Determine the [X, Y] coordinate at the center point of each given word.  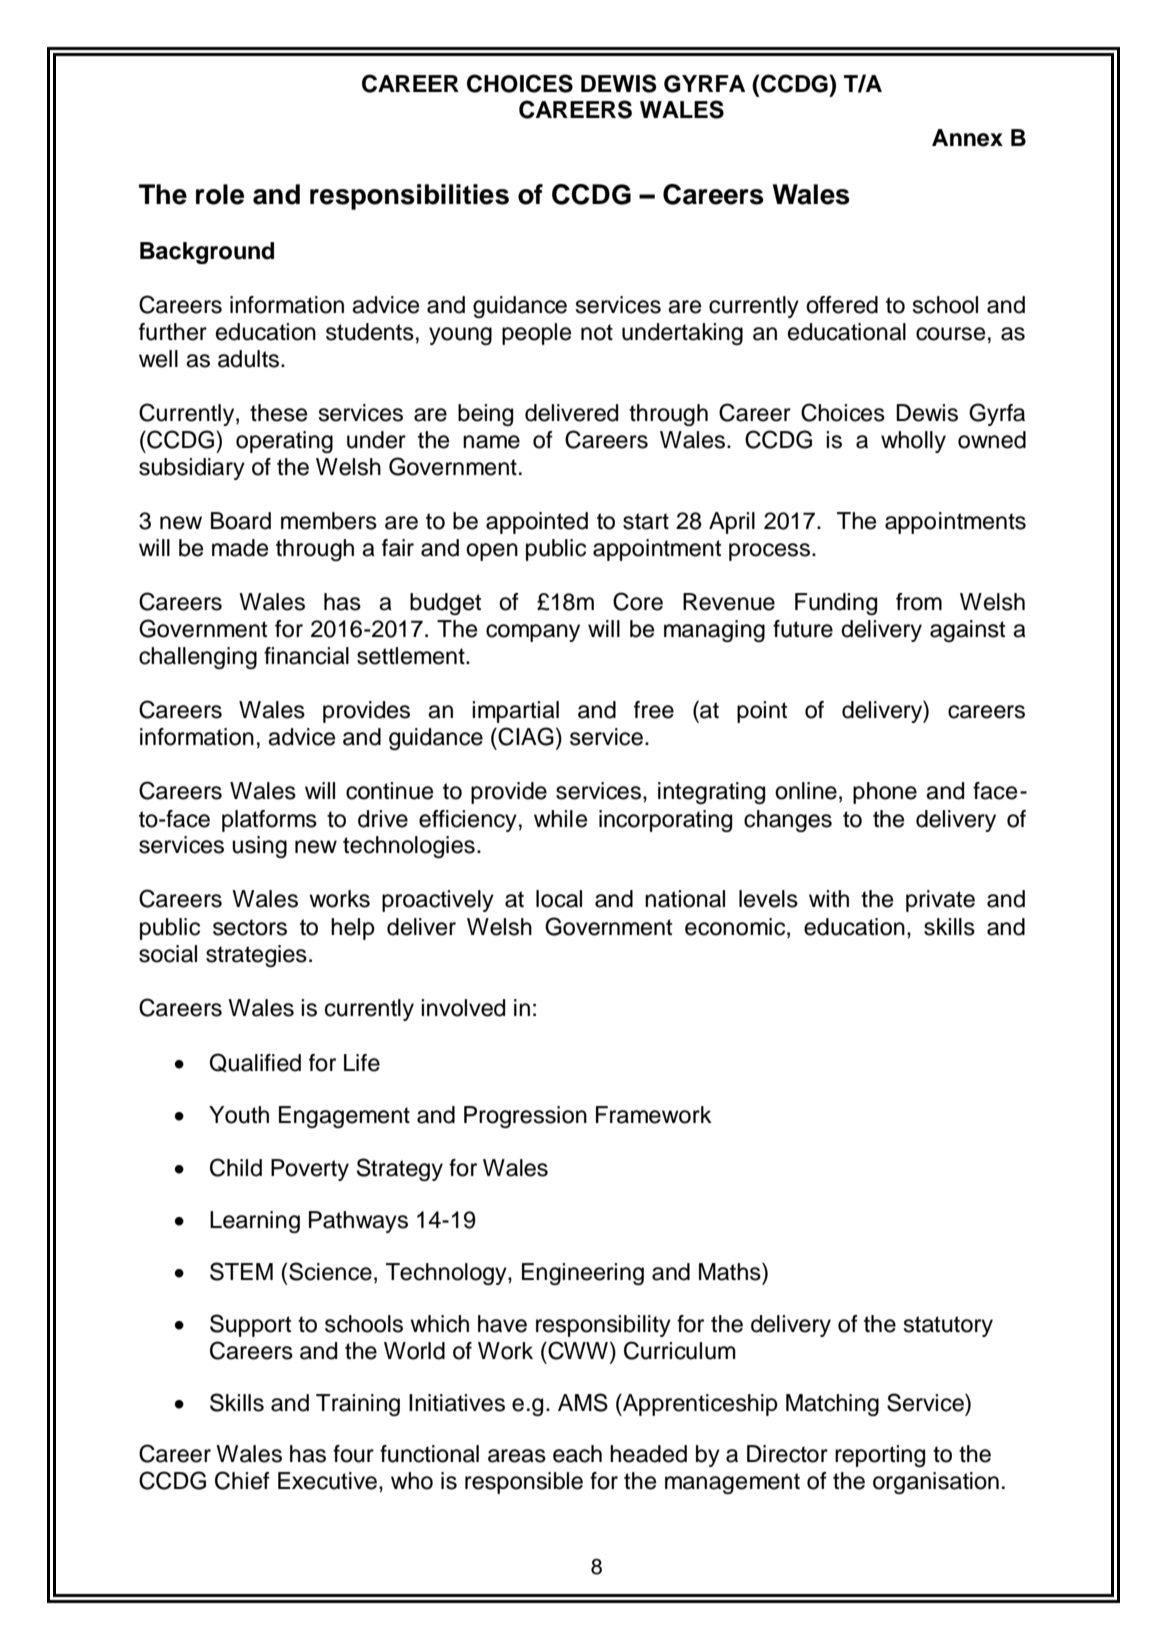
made [240, 548]
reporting [880, 1456]
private [940, 901]
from [919, 602]
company [533, 633]
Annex [967, 138]
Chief [242, 1480]
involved [463, 1008]
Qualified [255, 1062]
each [577, 1454]
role [220, 194]
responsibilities [409, 197]
